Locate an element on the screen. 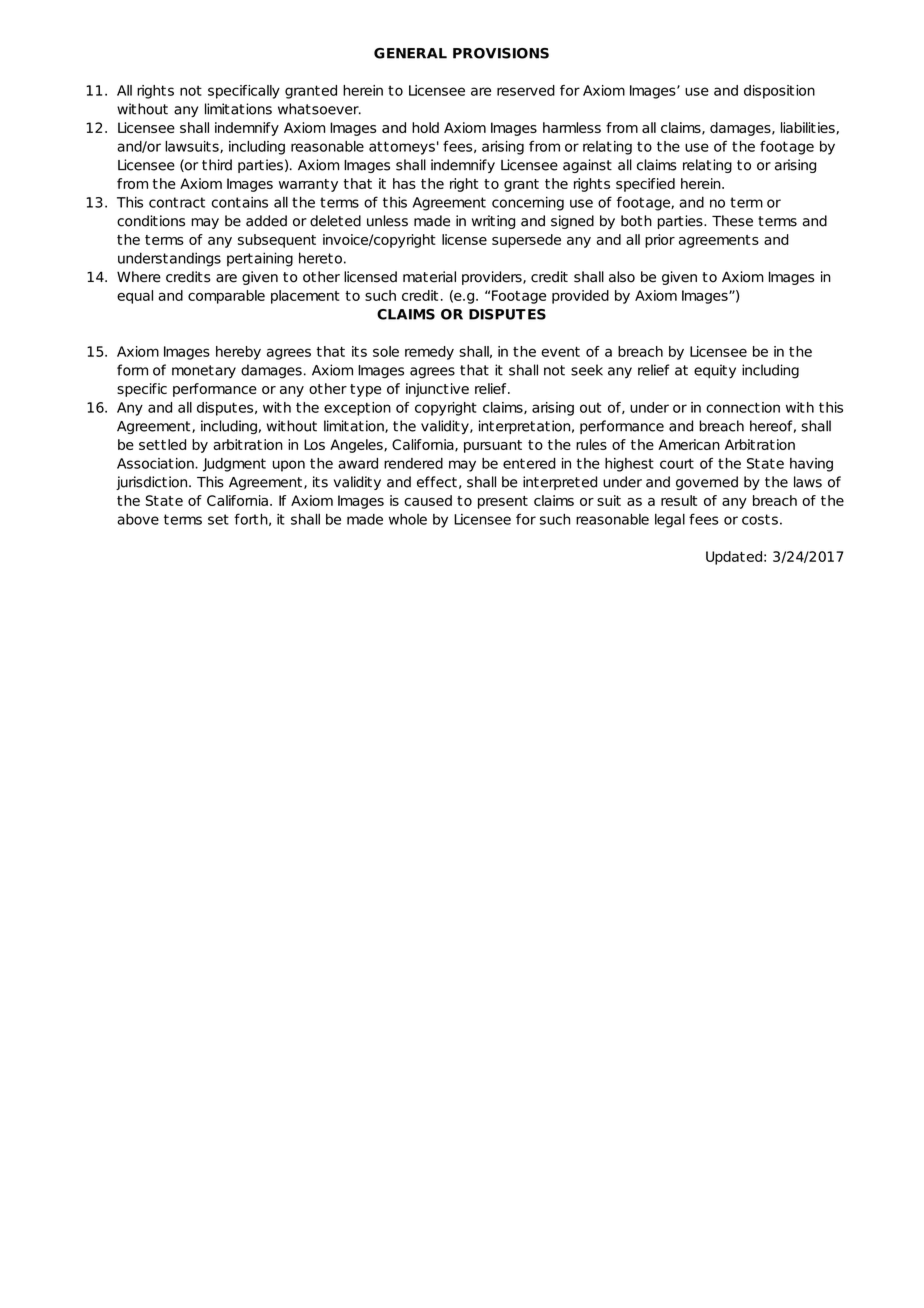 This screenshot has height=1308, width=924. above is located at coordinates (138, 519).
